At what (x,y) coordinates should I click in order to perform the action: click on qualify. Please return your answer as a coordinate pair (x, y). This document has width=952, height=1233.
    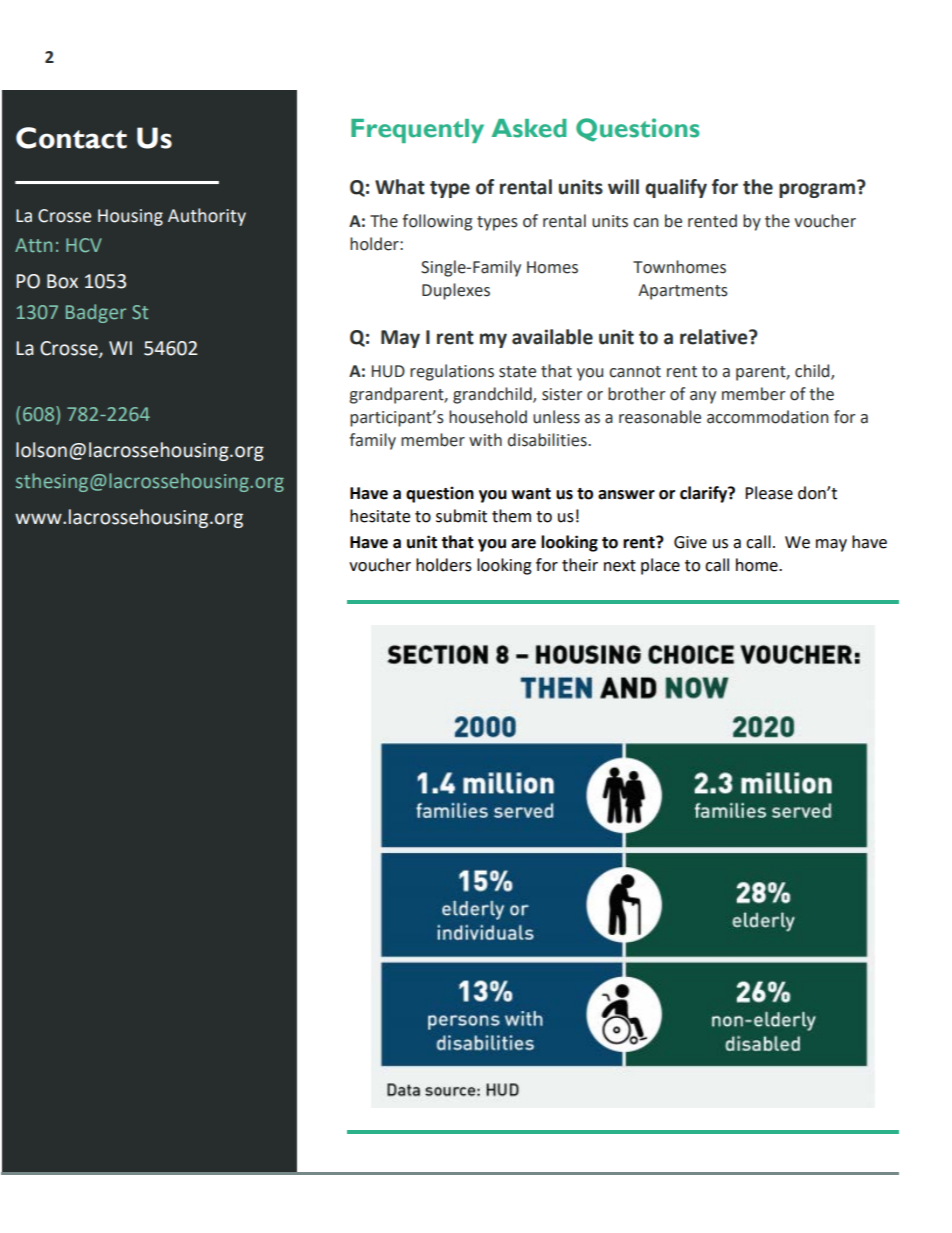
    Looking at the image, I should click on (676, 188).
